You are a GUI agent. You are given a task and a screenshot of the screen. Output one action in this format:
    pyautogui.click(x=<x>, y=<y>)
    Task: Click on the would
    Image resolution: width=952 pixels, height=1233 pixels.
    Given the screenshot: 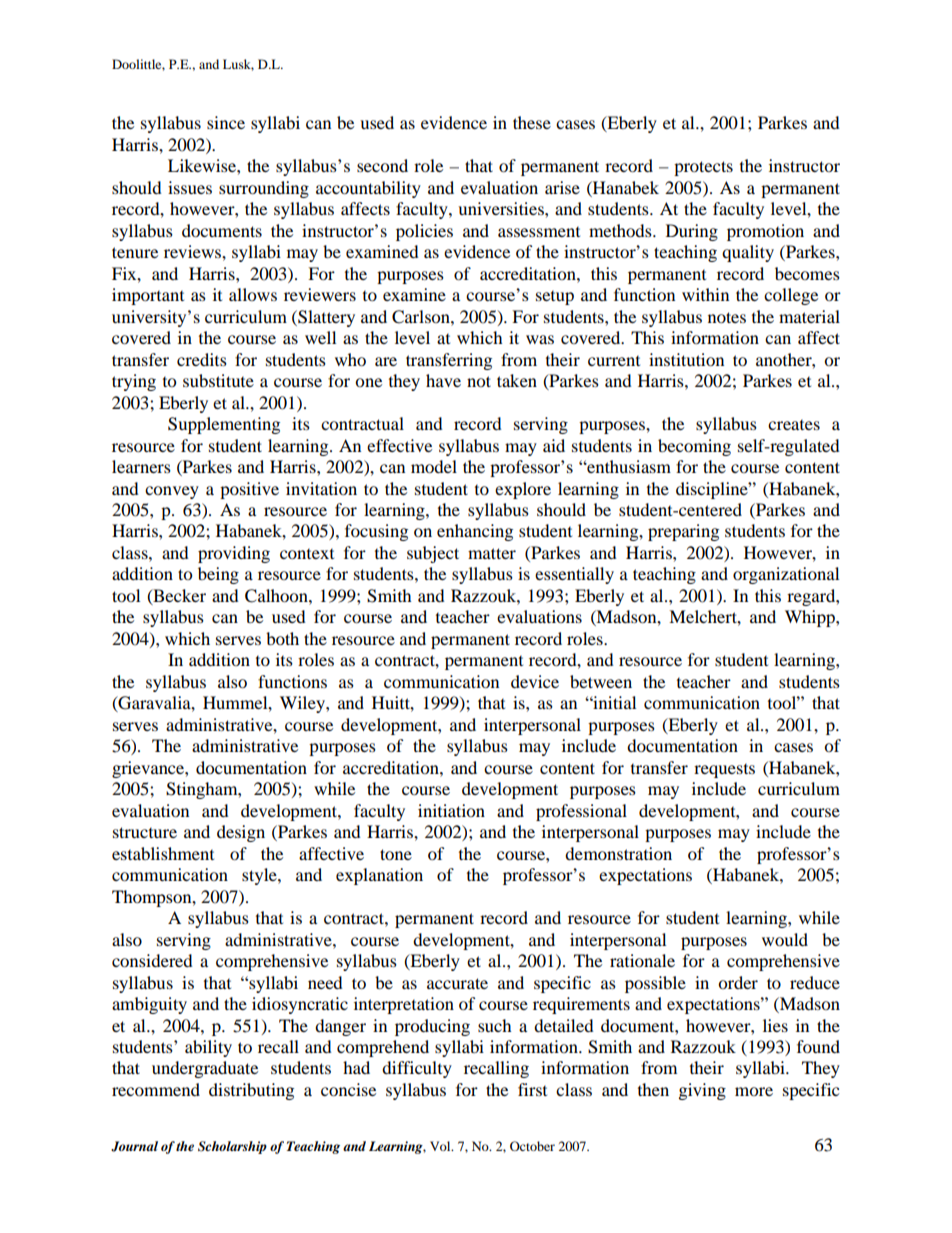 What is the action you would take?
    pyautogui.click(x=785, y=939)
